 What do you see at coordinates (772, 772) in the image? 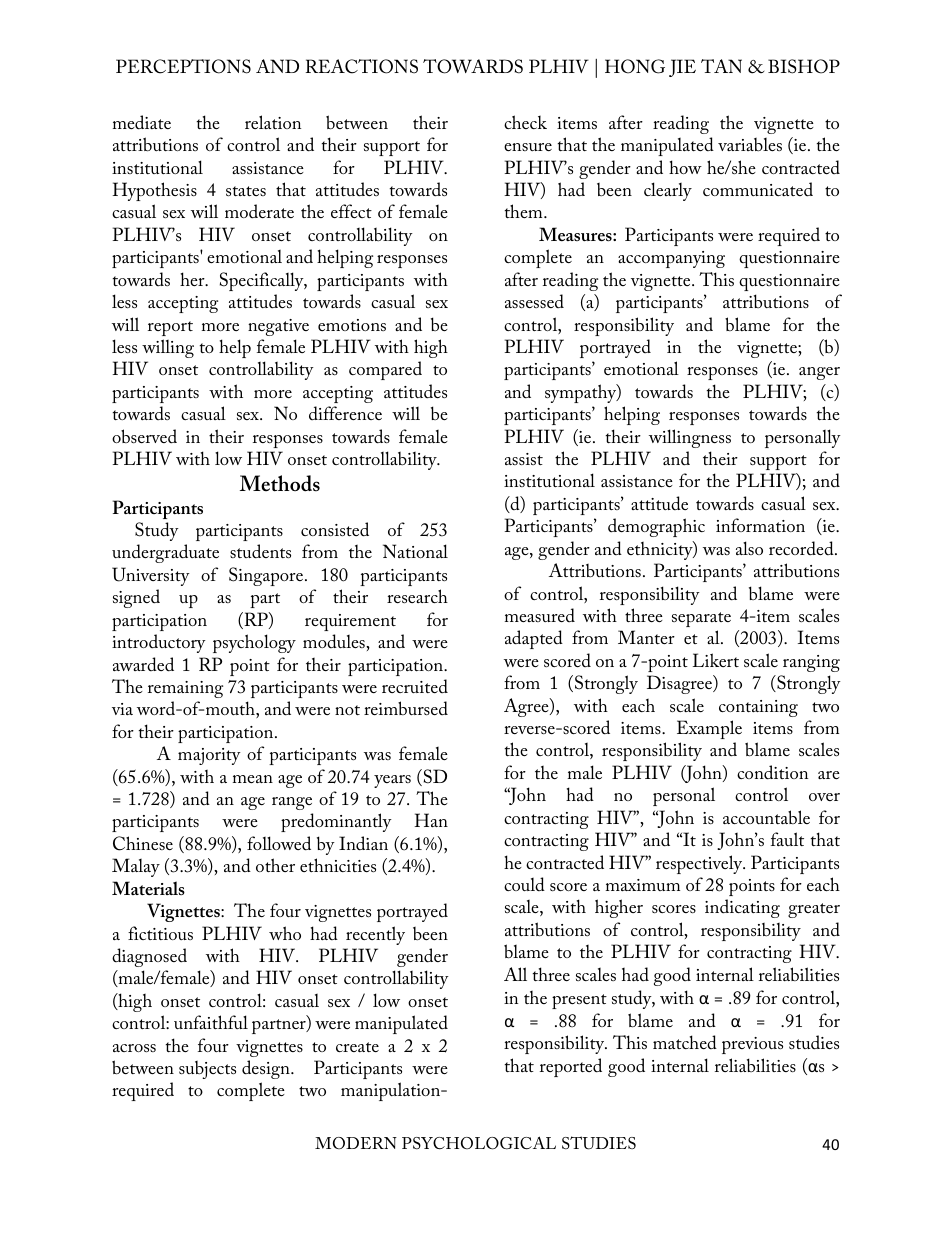
I see `condition` at bounding box center [772, 772].
